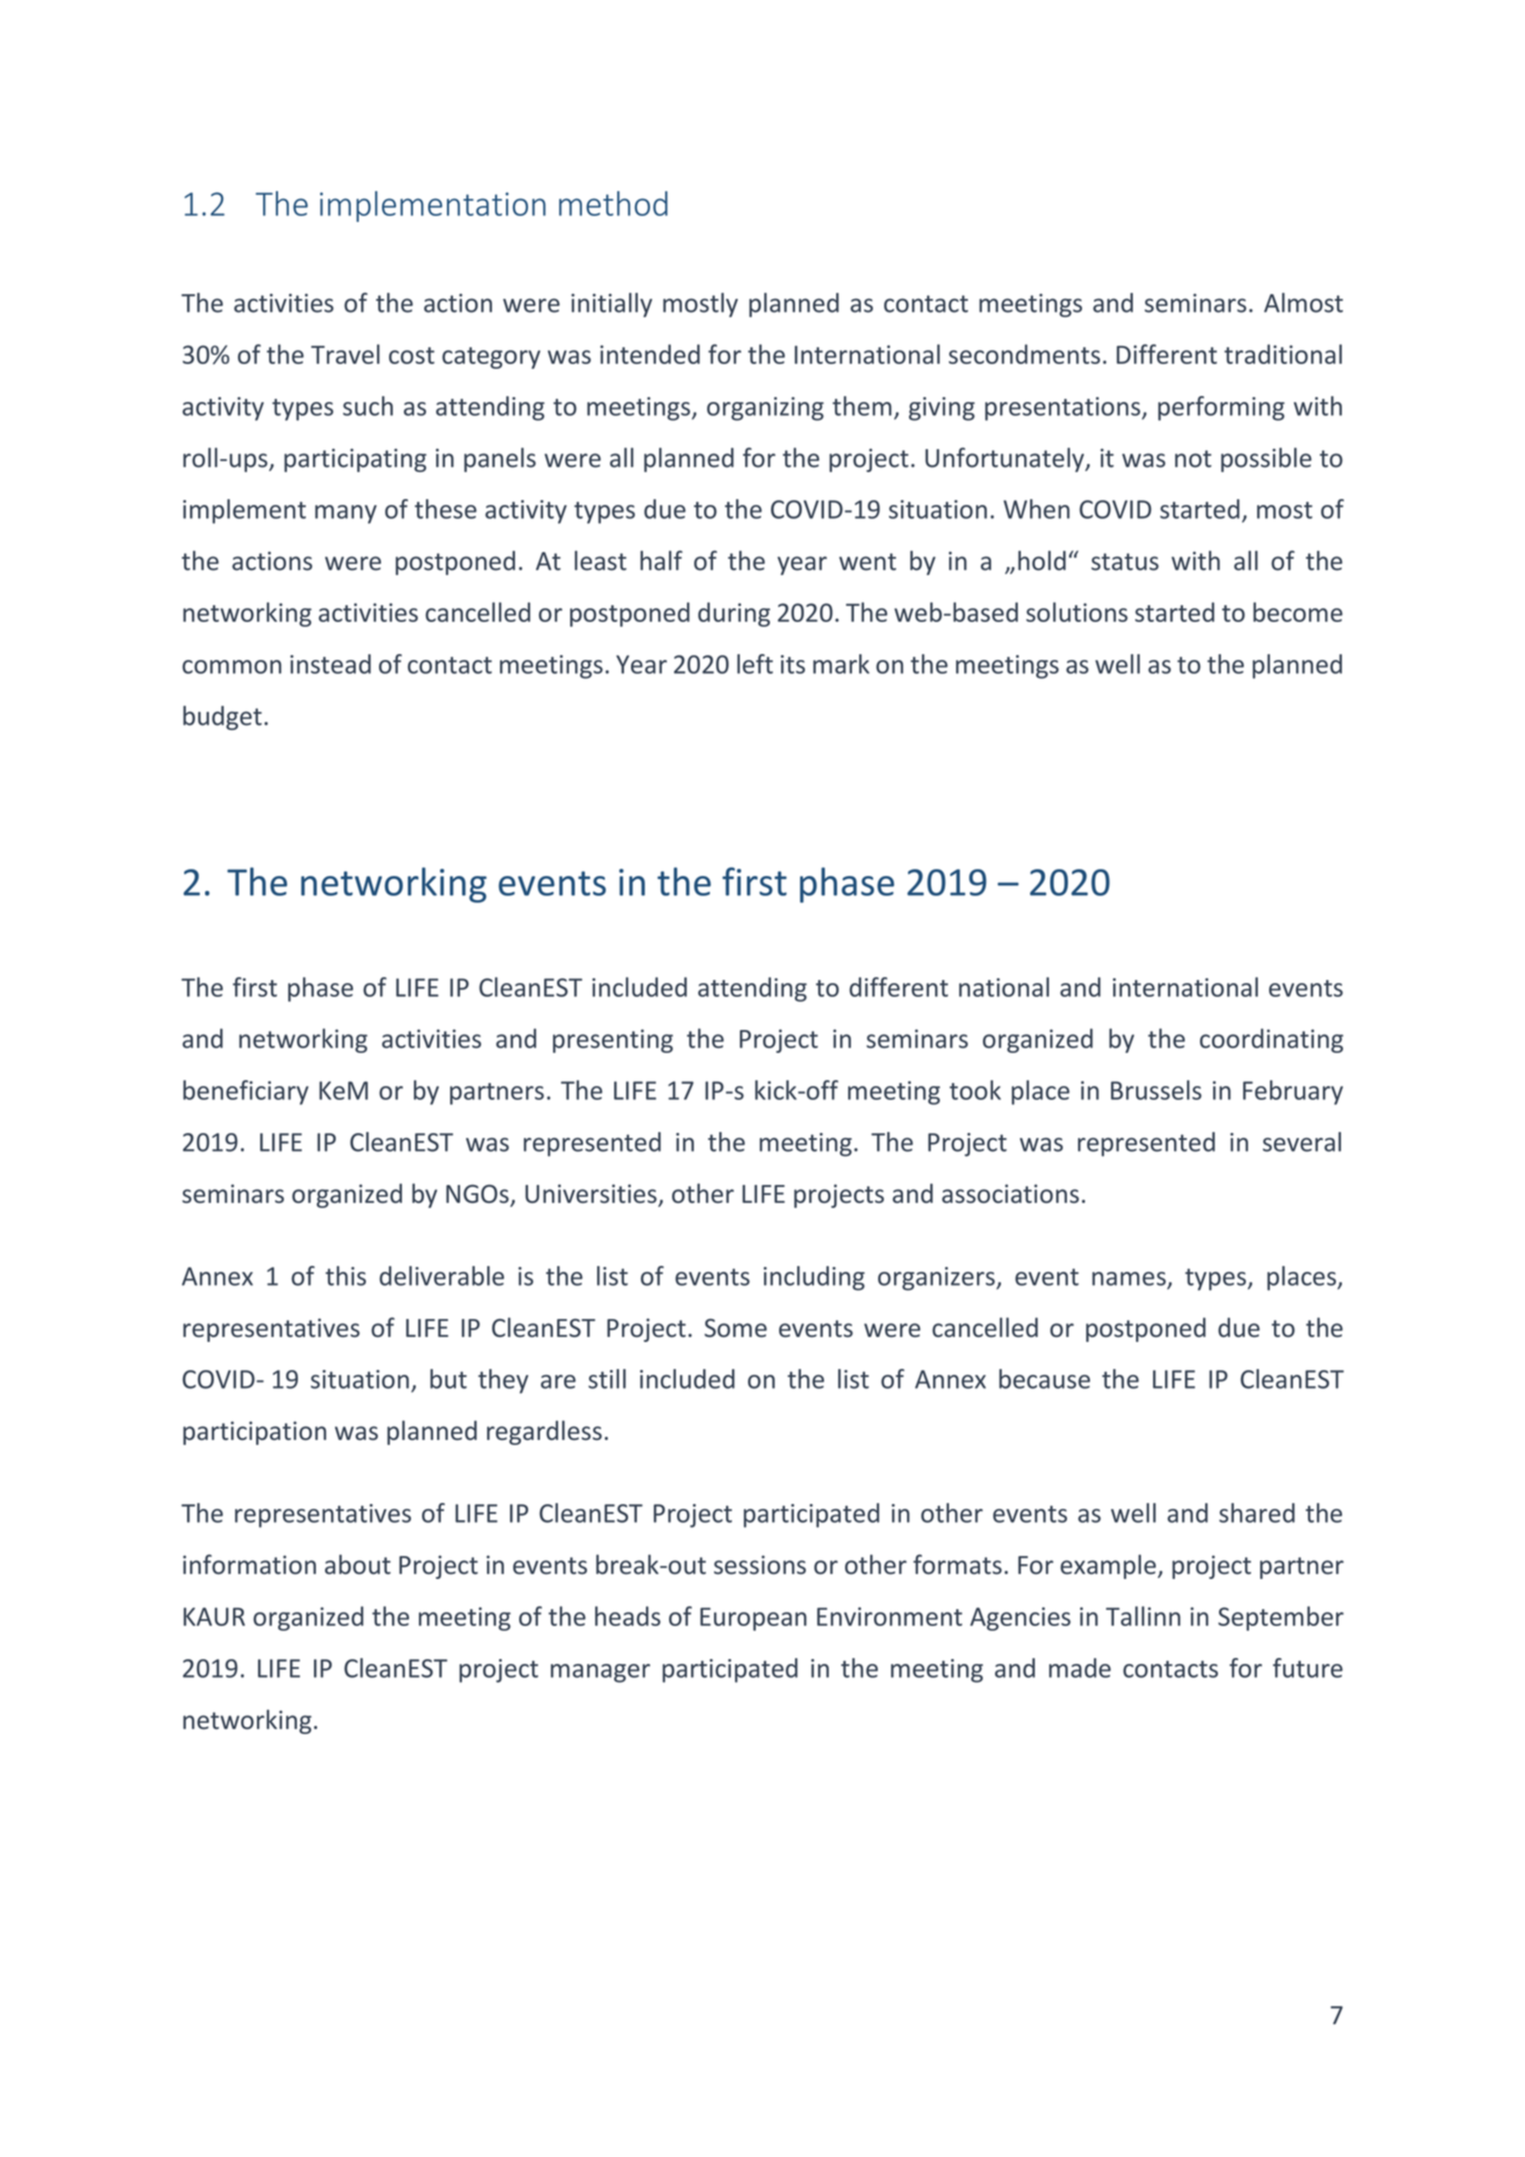 This screenshot has height=2157, width=1525. I want to click on Brussels, so click(1156, 1090).
